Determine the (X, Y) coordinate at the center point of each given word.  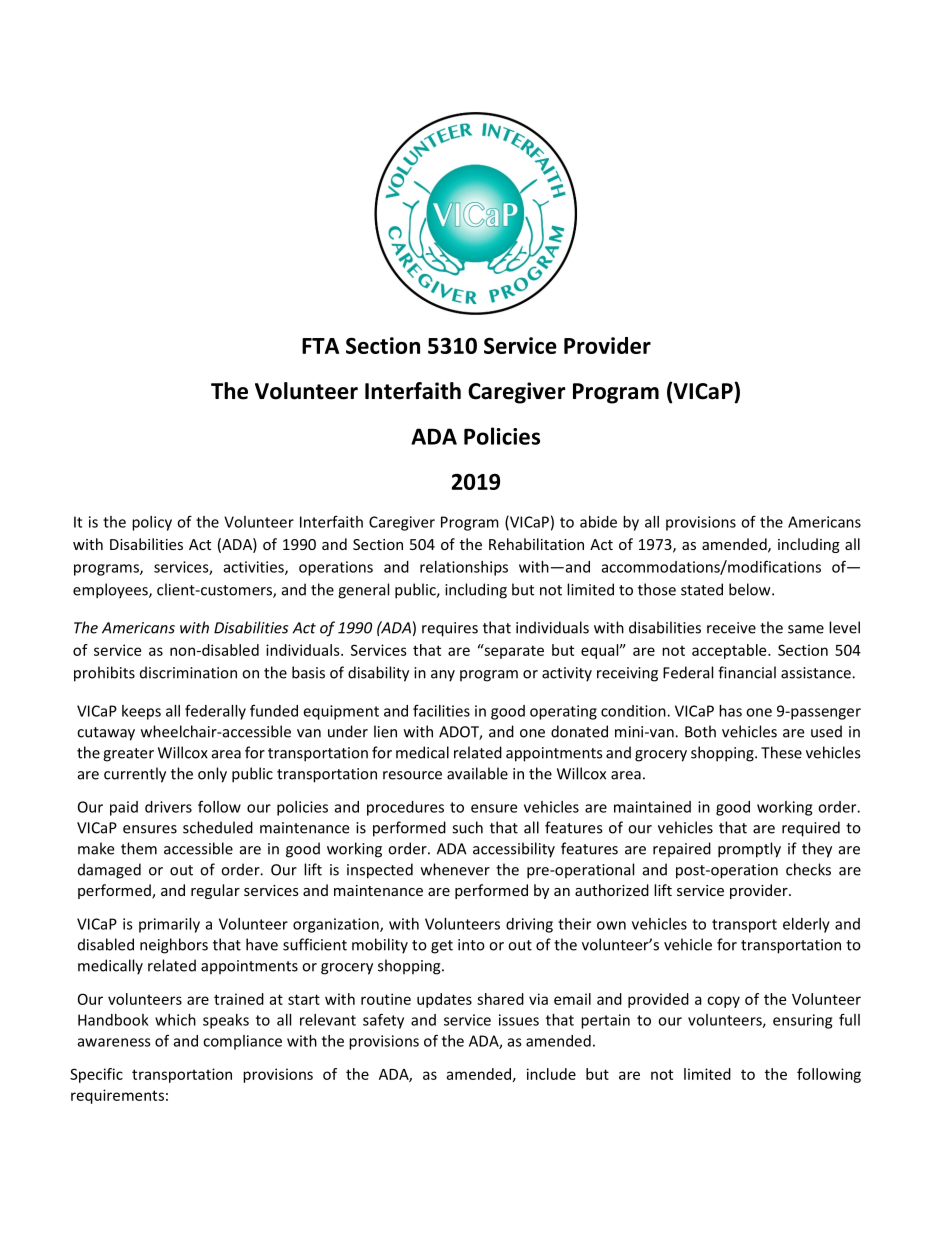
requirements (117, 1096)
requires (450, 629)
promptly (749, 850)
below (751, 589)
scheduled (218, 827)
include (551, 1074)
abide (598, 522)
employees (111, 591)
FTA (320, 346)
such (467, 827)
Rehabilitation (536, 544)
